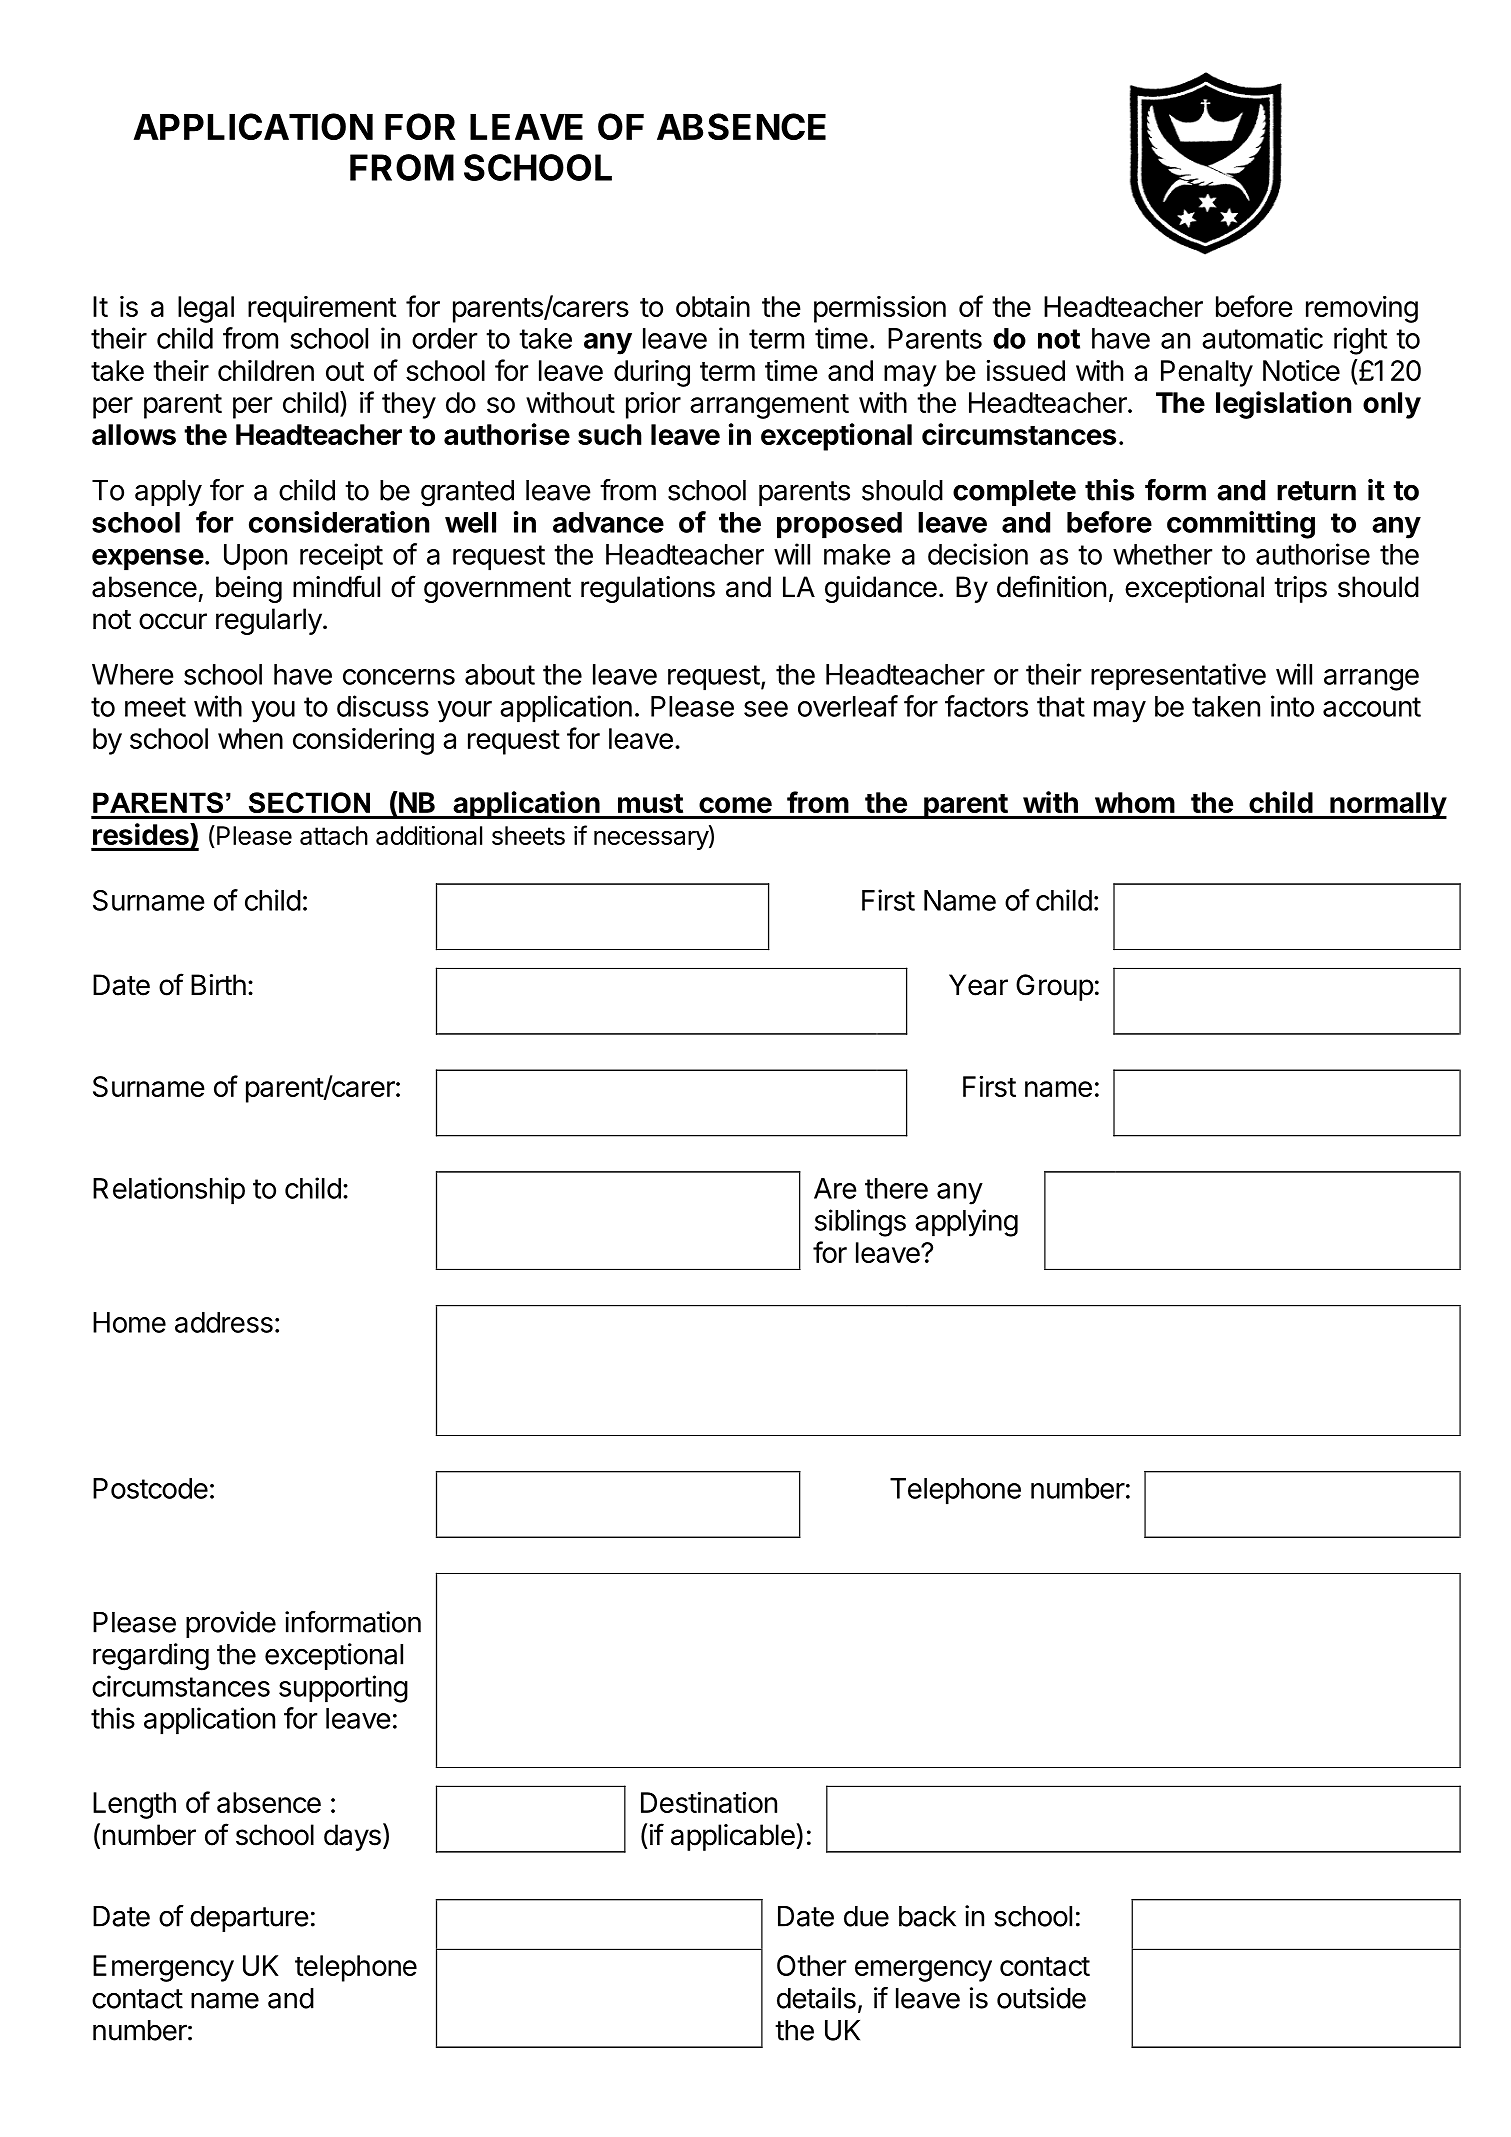 The height and width of the image is (2137, 1511). What do you see at coordinates (1041, 1998) in the image?
I see `outside` at bounding box center [1041, 1998].
